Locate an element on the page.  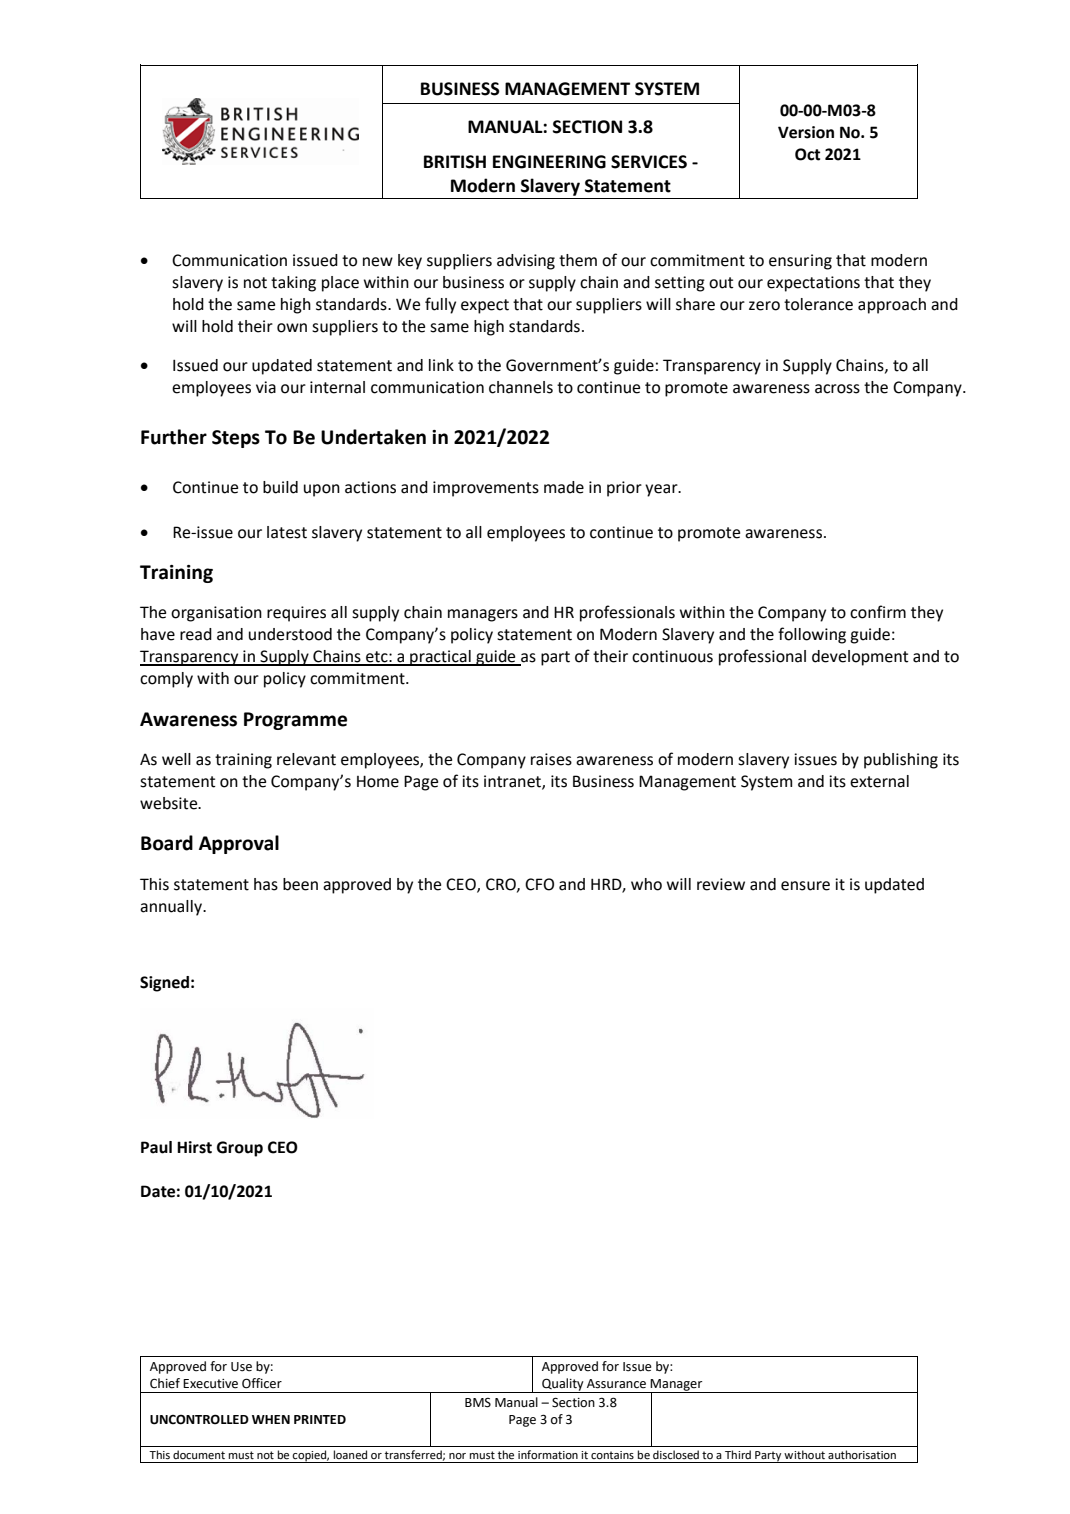
taking is located at coordinates (293, 284).
